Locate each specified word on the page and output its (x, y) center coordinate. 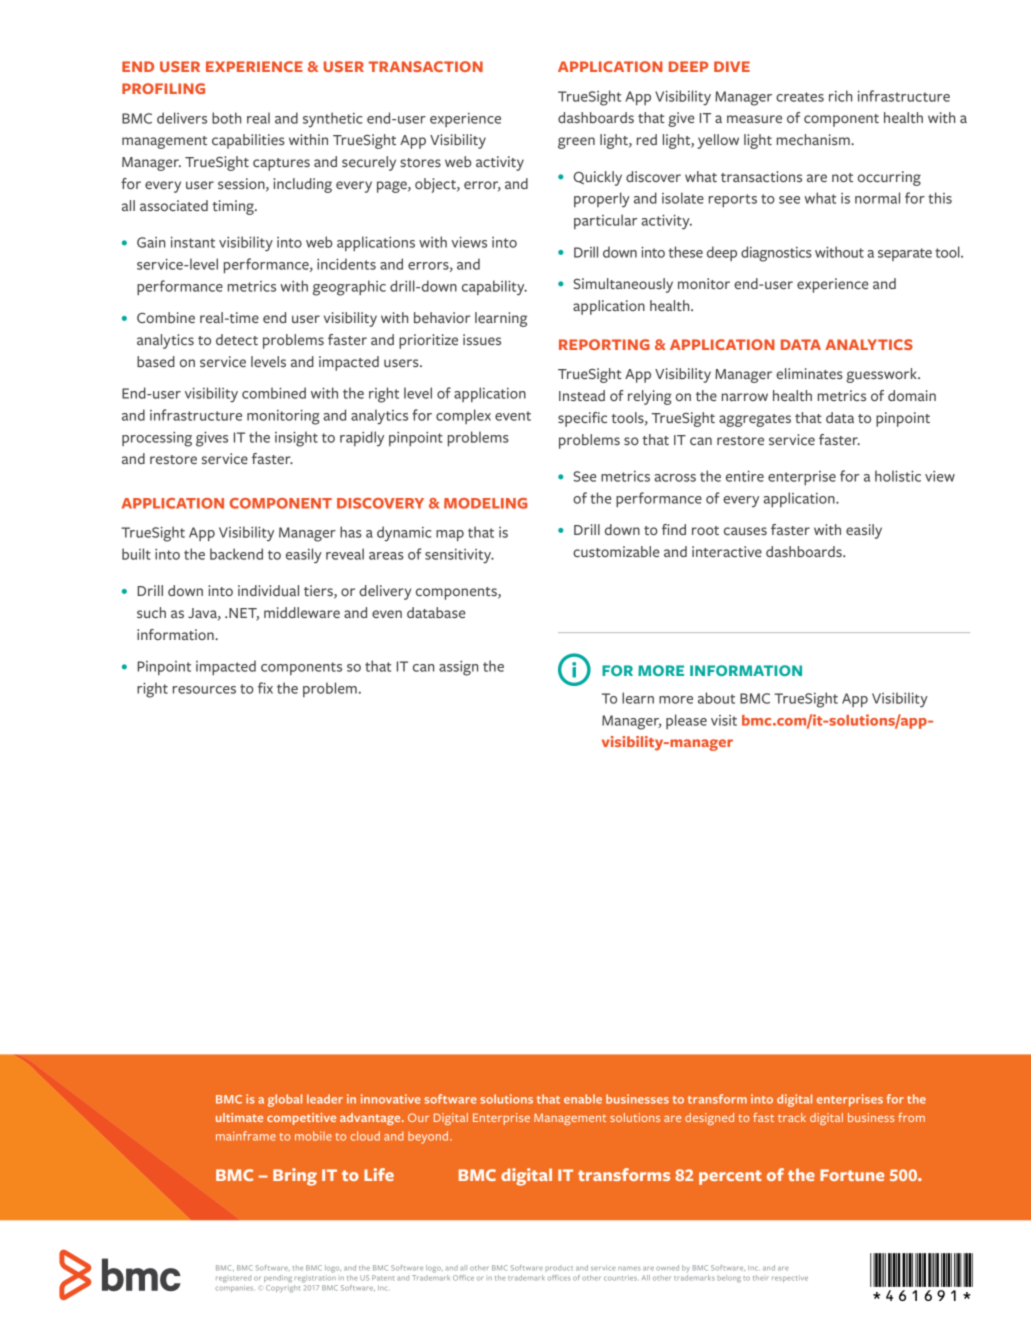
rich (840, 96)
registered (233, 1279)
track (792, 1117)
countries (621, 1278)
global (285, 1100)
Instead (582, 395)
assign (458, 668)
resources (204, 690)
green (576, 143)
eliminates (809, 373)
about (716, 698)
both (226, 118)
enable (583, 1099)
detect (237, 339)
